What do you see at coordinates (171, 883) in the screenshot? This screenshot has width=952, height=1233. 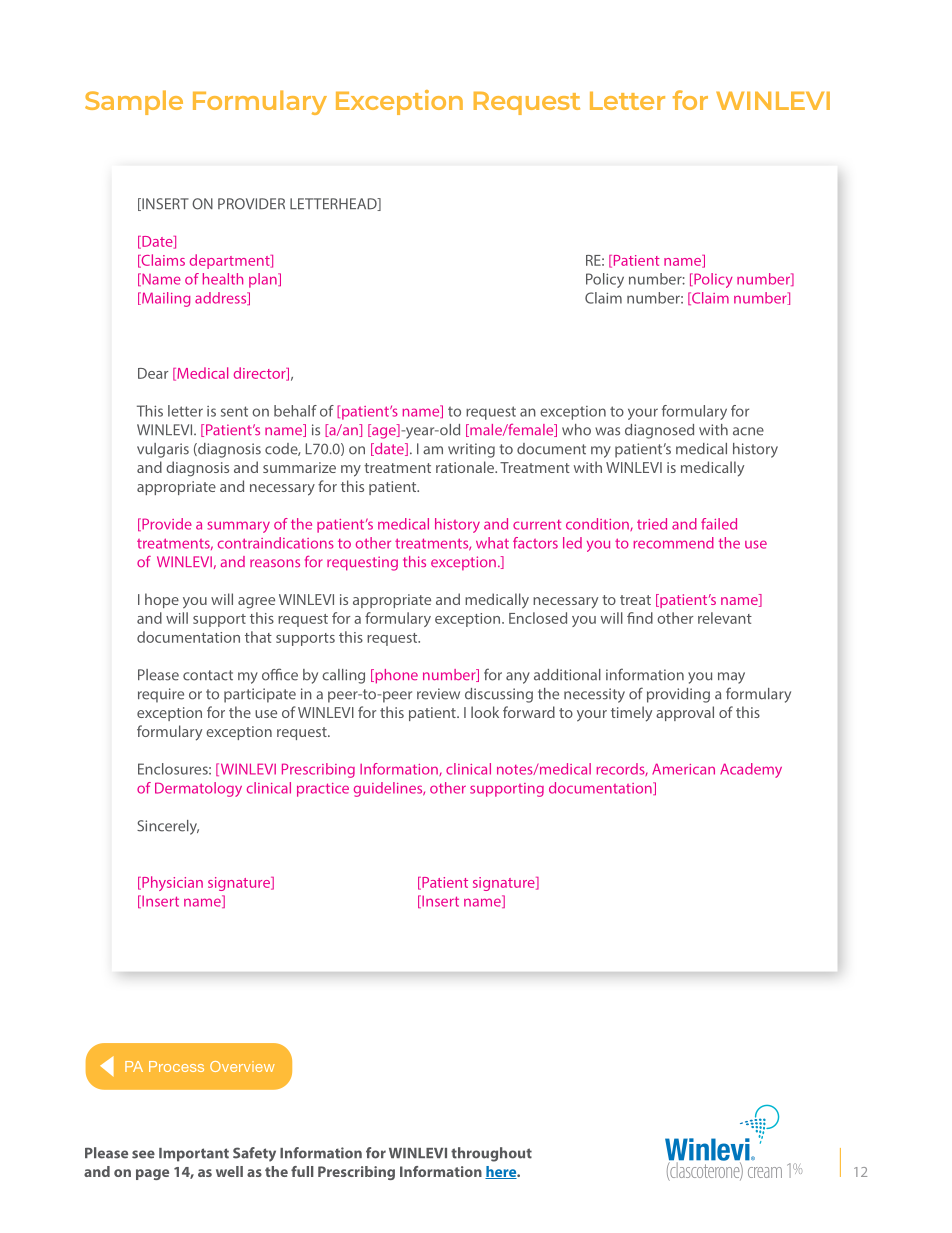 I see `Physician` at bounding box center [171, 883].
